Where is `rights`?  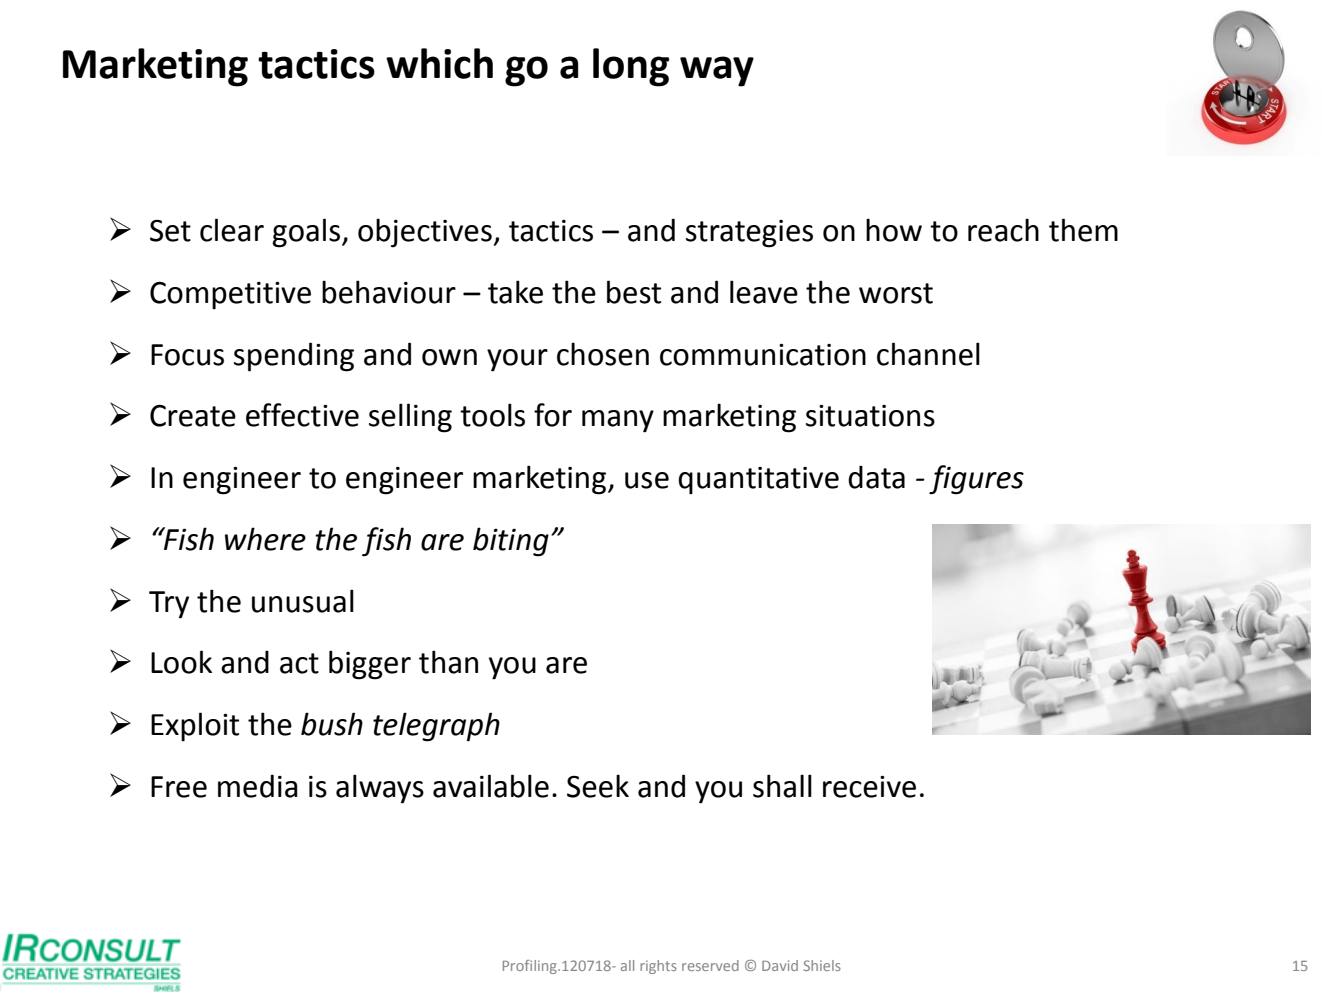
rights is located at coordinates (658, 967).
